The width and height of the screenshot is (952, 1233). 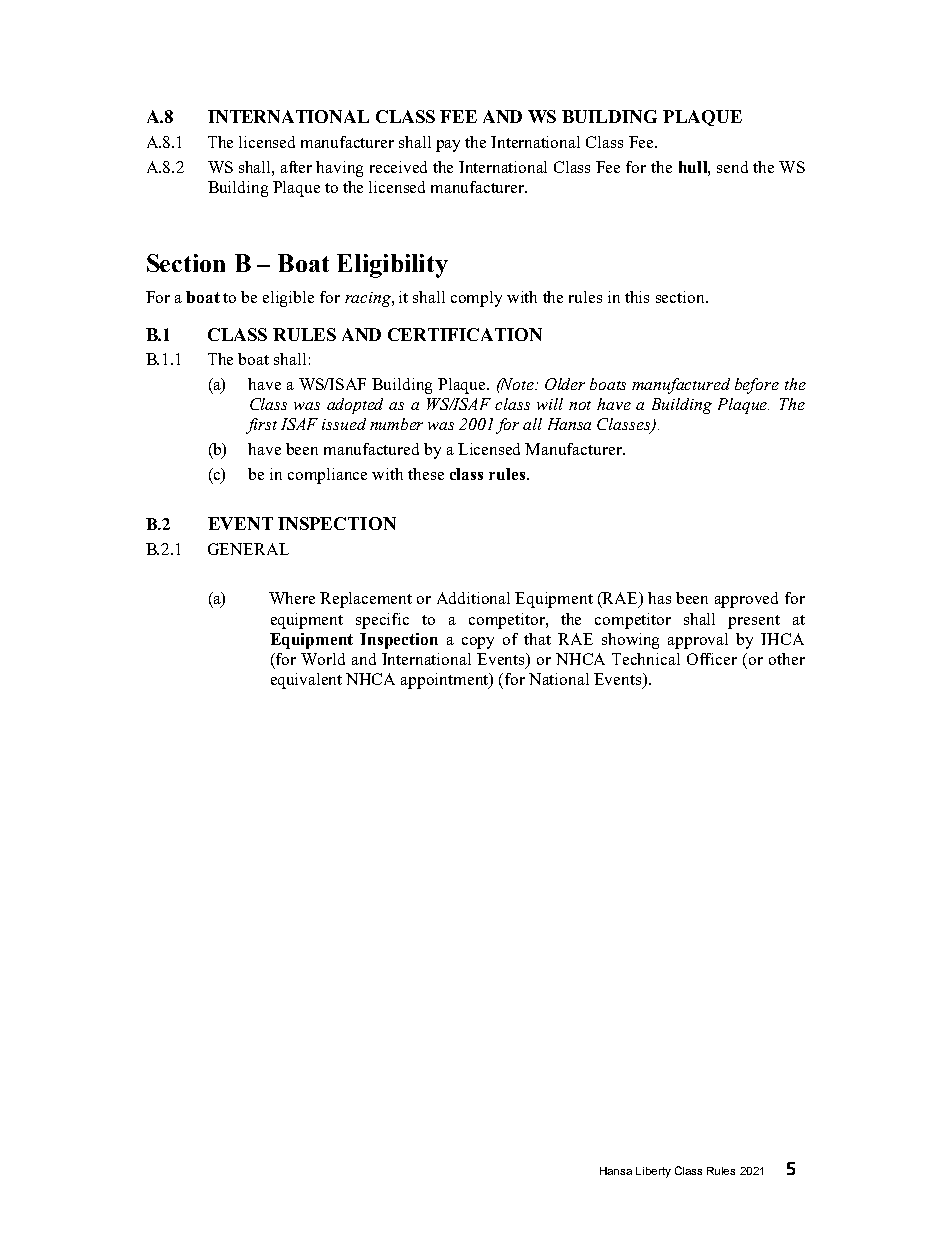 I want to click on World, so click(x=323, y=659).
